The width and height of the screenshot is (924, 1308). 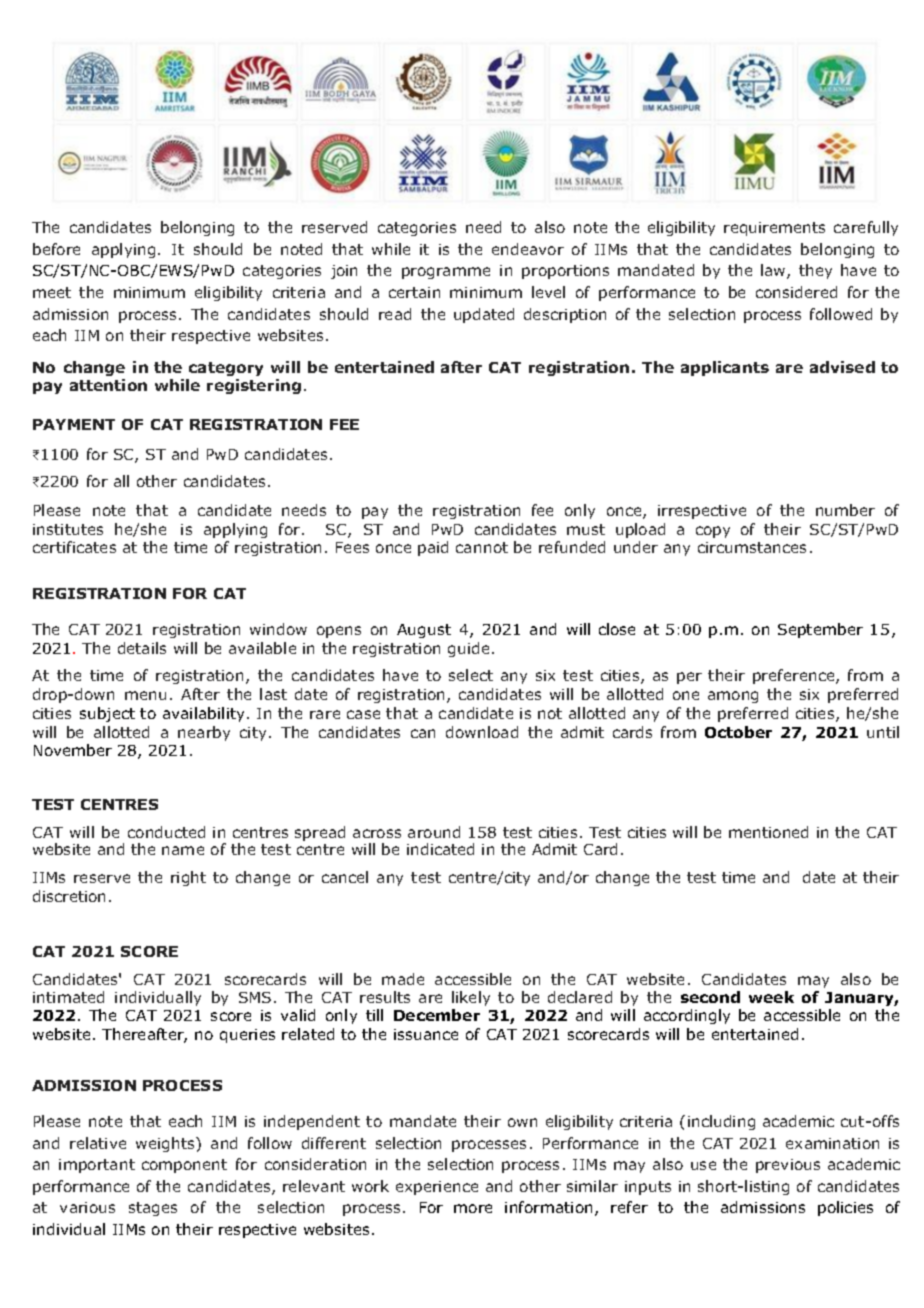 I want to click on certificates, so click(x=74, y=547).
